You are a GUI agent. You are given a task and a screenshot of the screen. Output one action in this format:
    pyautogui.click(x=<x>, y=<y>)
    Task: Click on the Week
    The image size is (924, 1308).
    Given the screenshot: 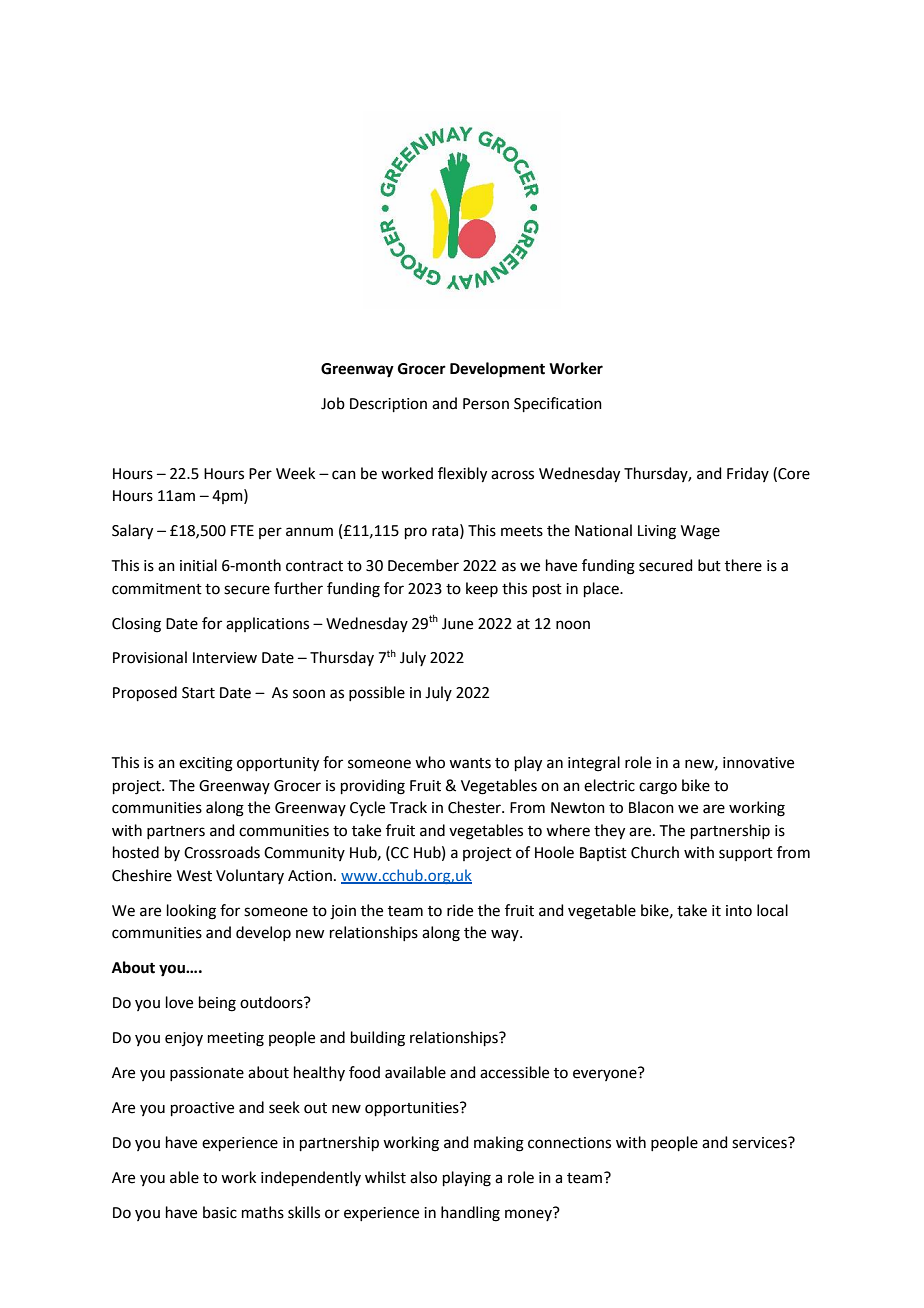 What is the action you would take?
    pyautogui.click(x=295, y=473)
